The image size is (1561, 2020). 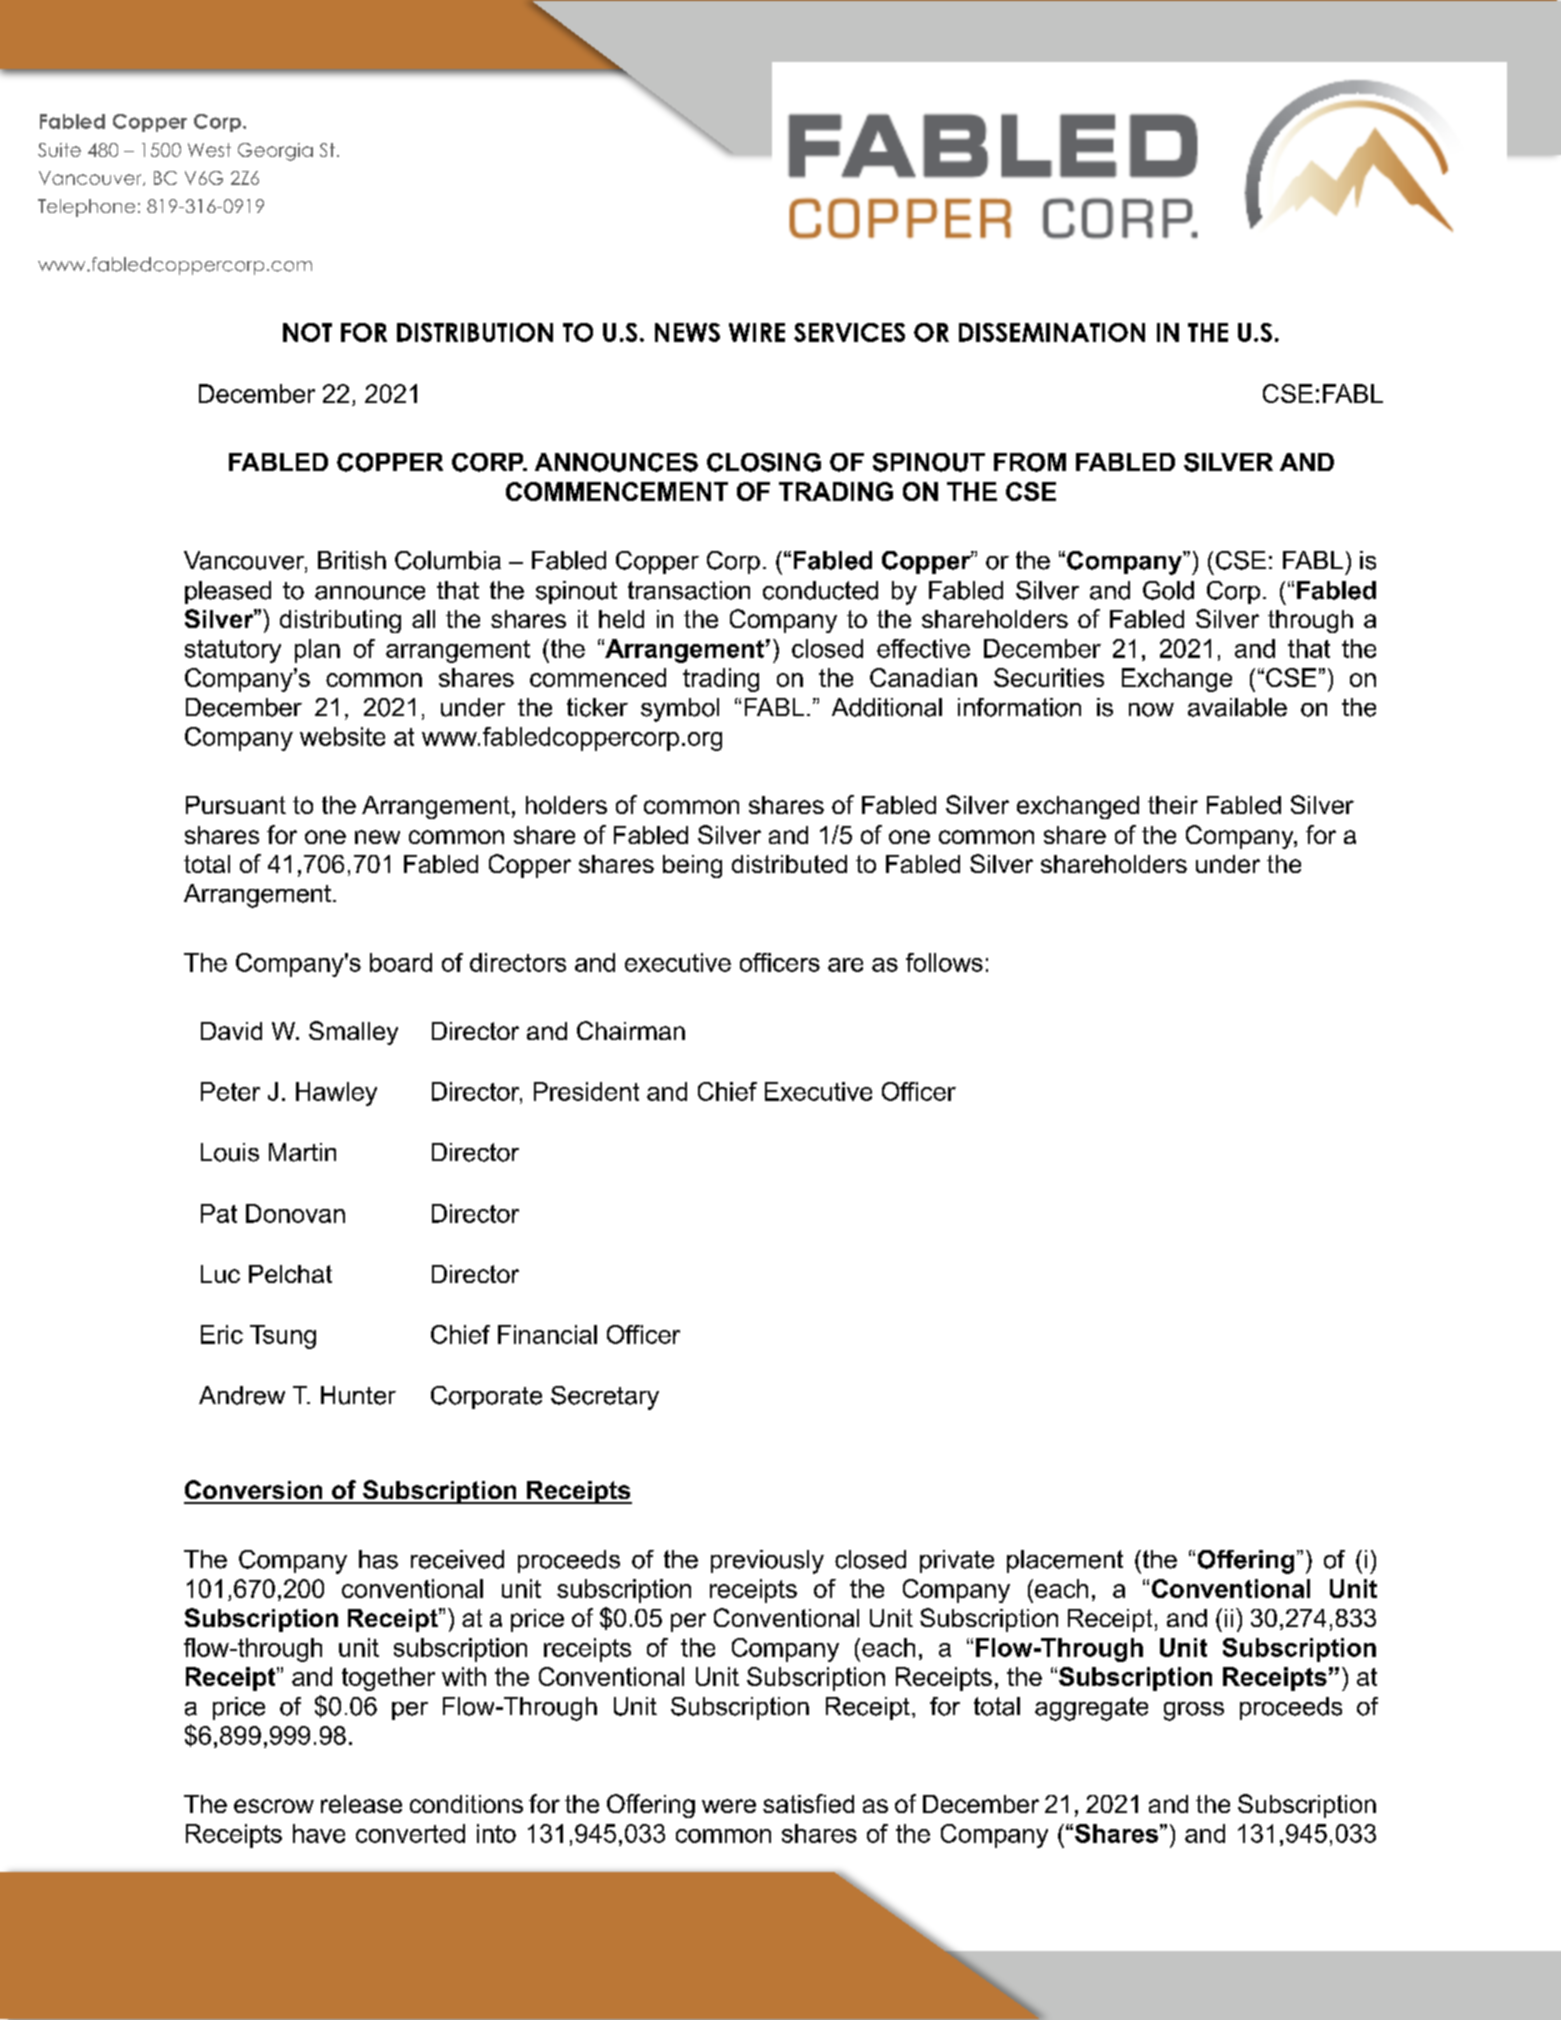 What do you see at coordinates (680, 710) in the image?
I see `symbol` at bounding box center [680, 710].
